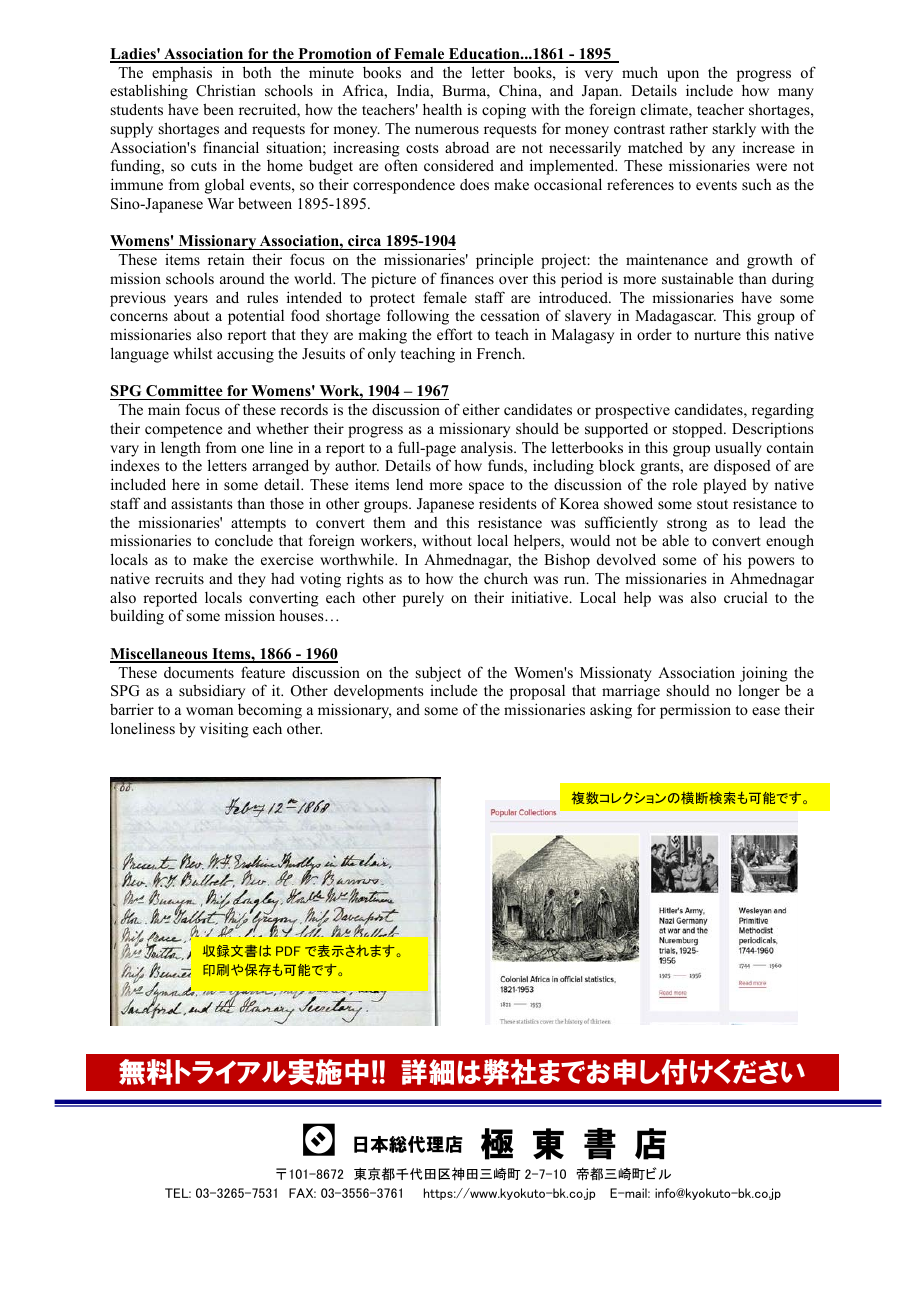  What do you see at coordinates (683, 76) in the screenshot?
I see `upon` at bounding box center [683, 76].
